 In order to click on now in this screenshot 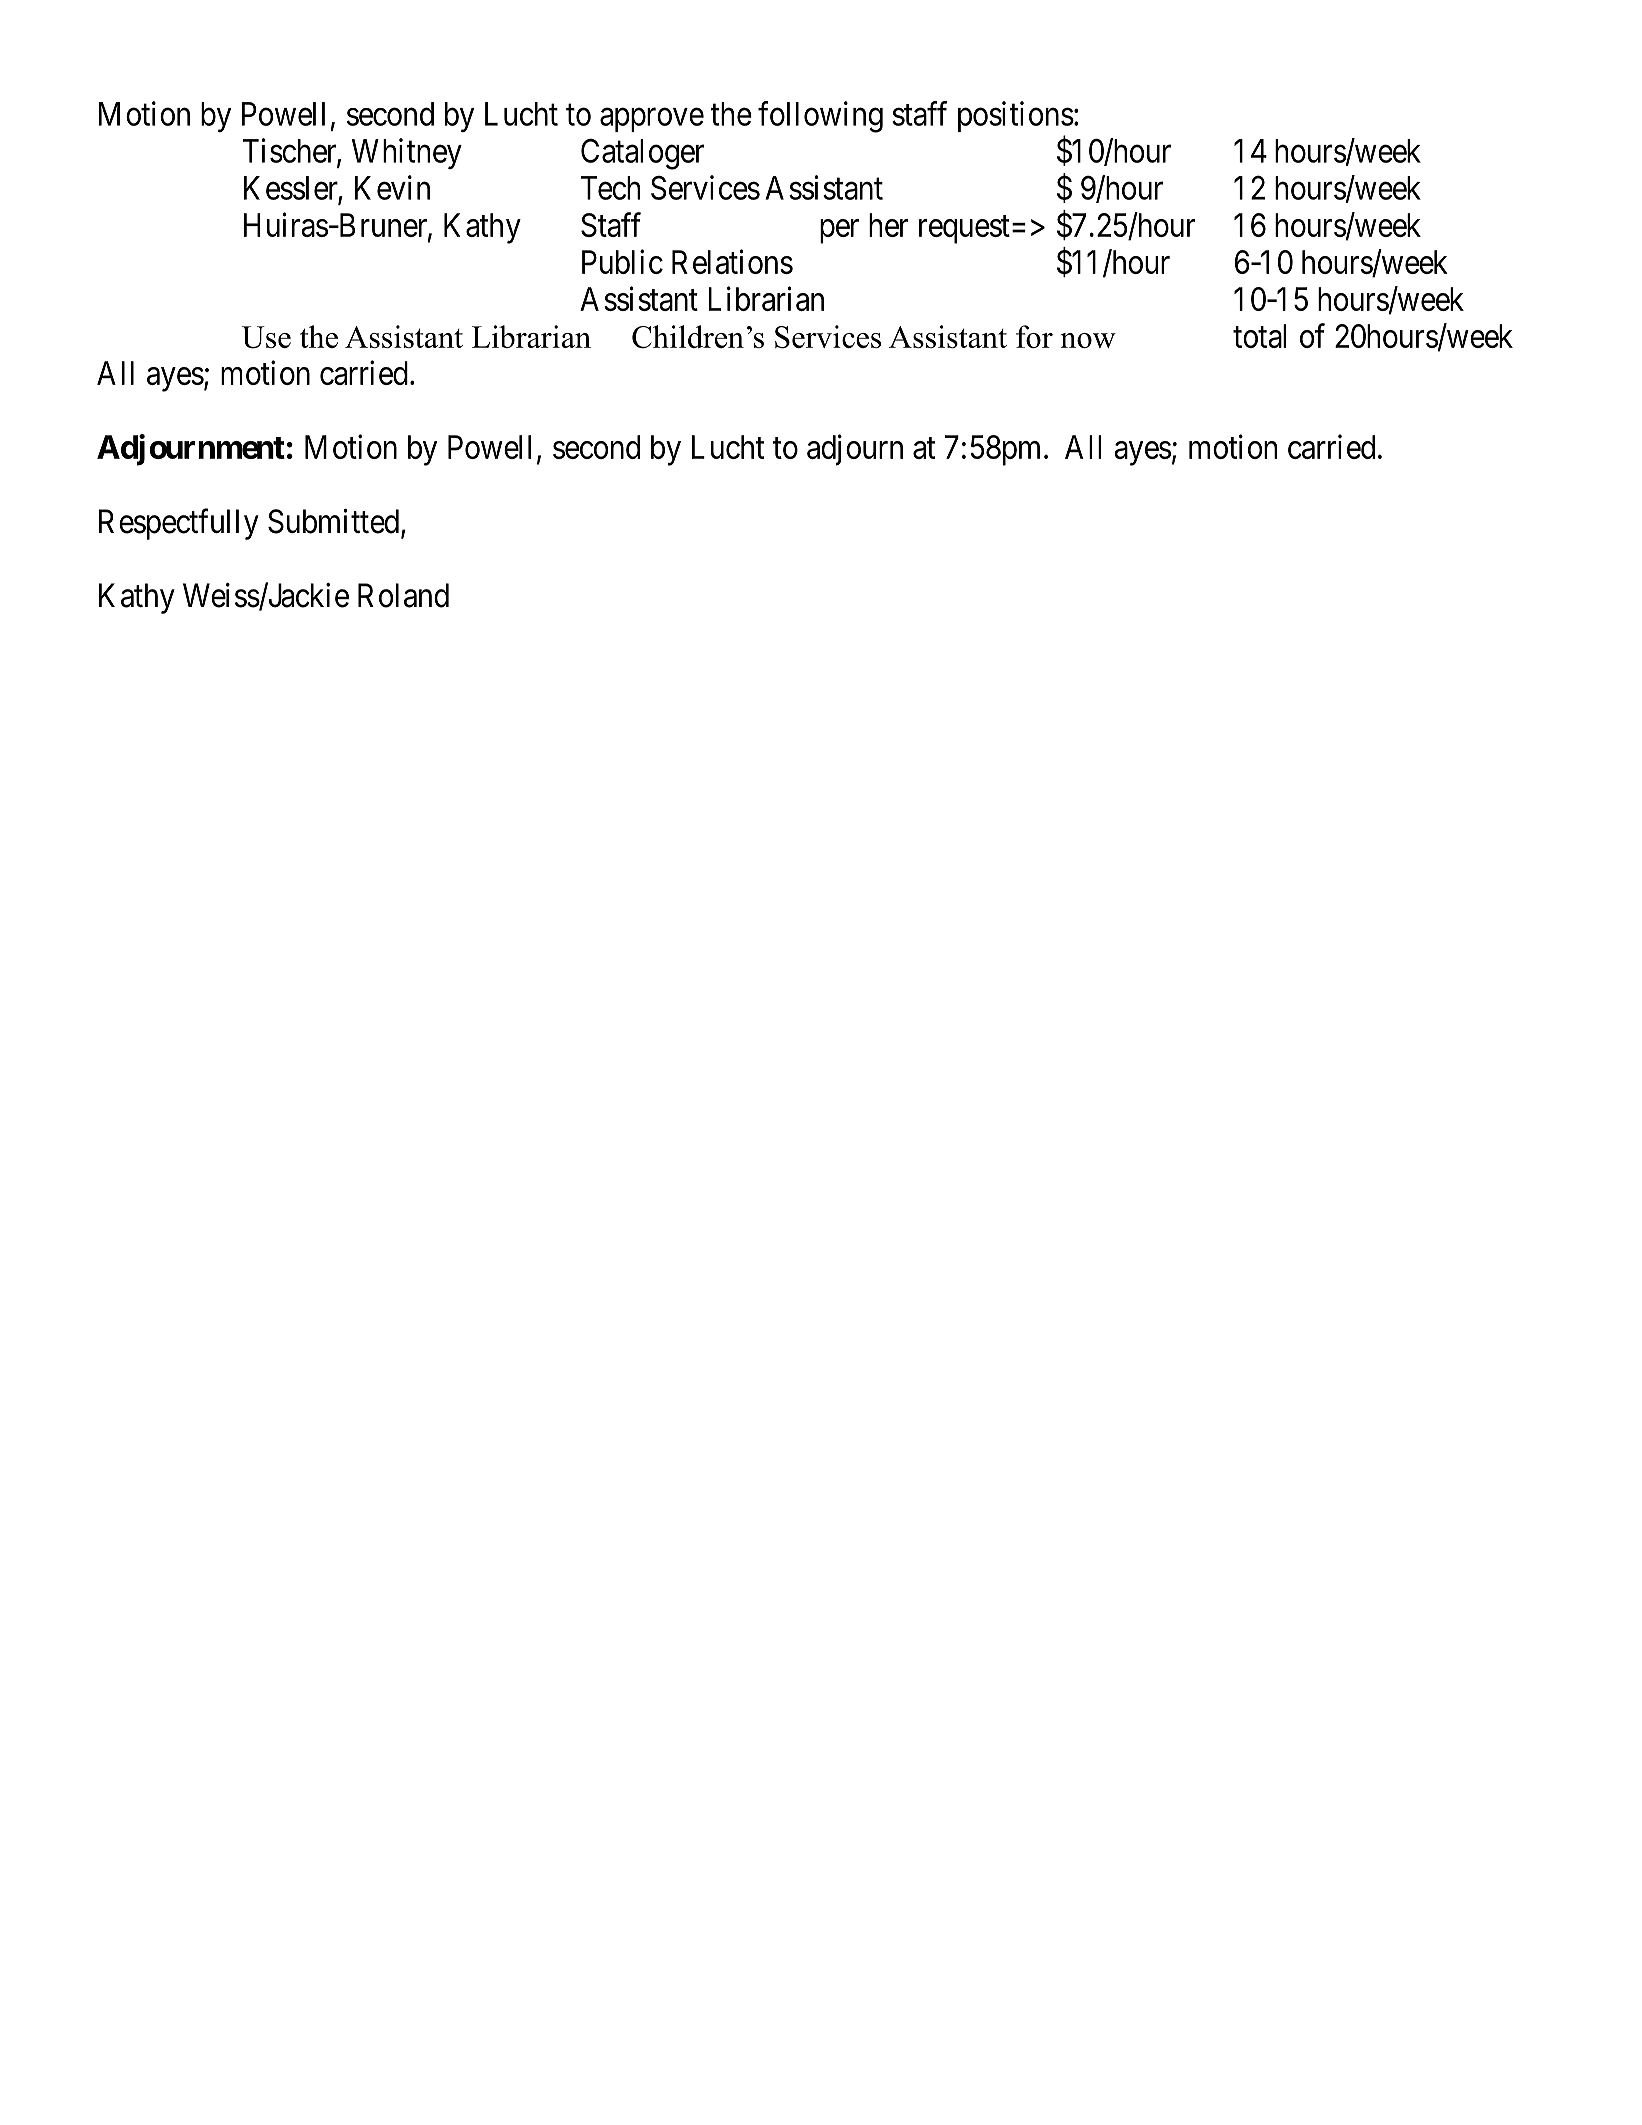, I will do `click(1088, 340)`.
